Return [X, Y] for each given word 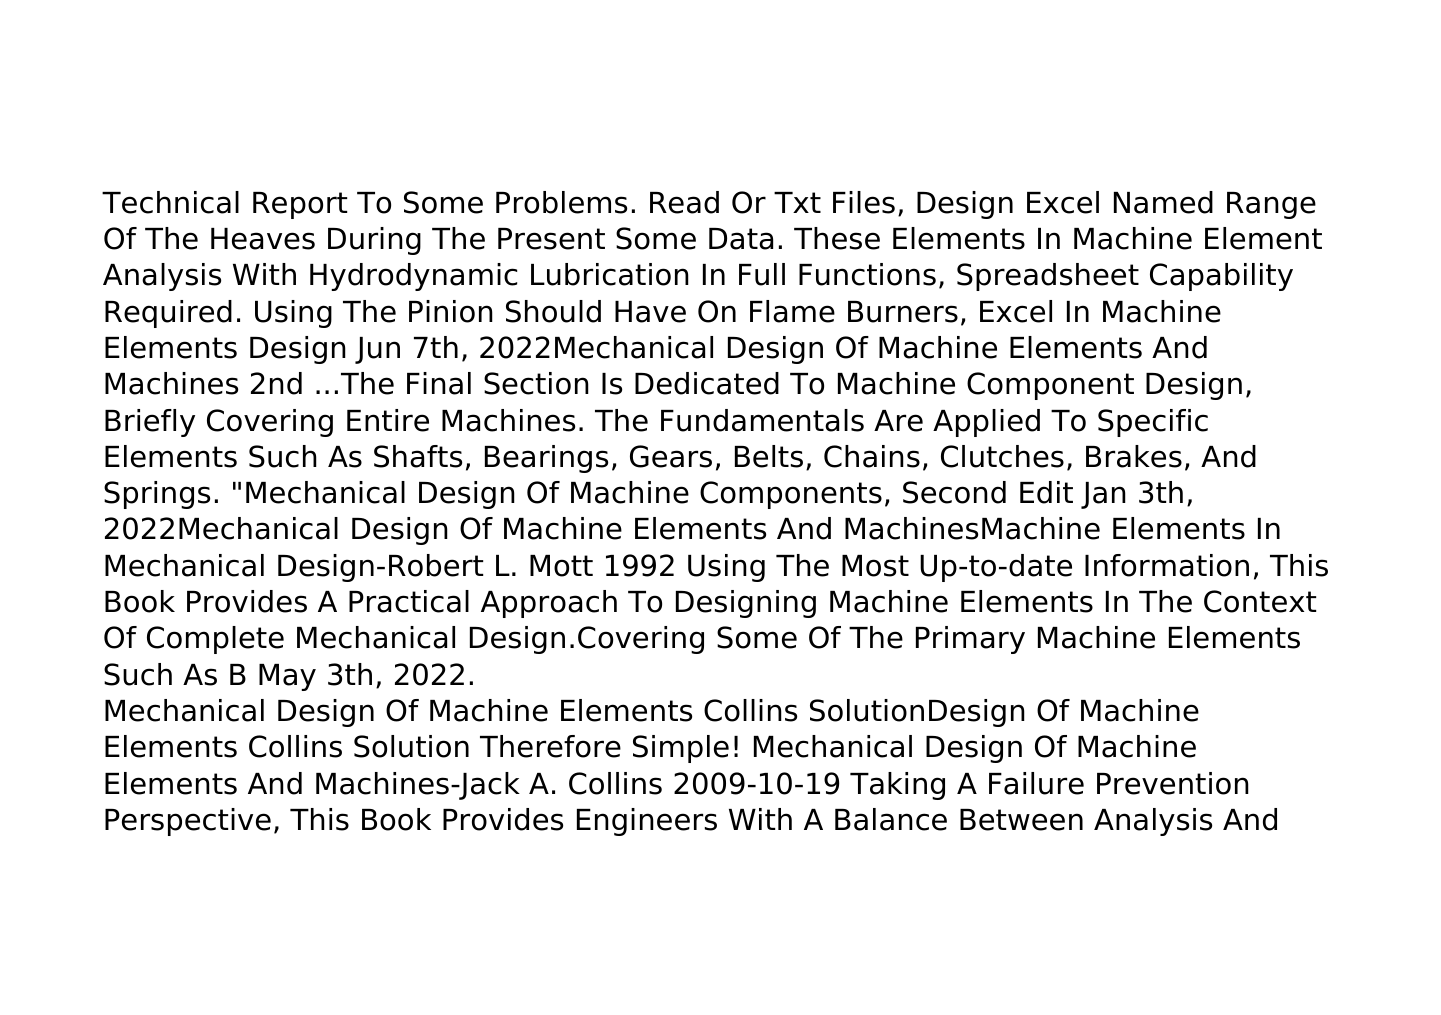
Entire [388, 420]
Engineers [647, 822]
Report [300, 205]
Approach [549, 604]
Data [741, 239]
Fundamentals [762, 420]
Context [1260, 601]
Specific [1153, 423]
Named [1163, 202]
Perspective [188, 822]
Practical [409, 601]
